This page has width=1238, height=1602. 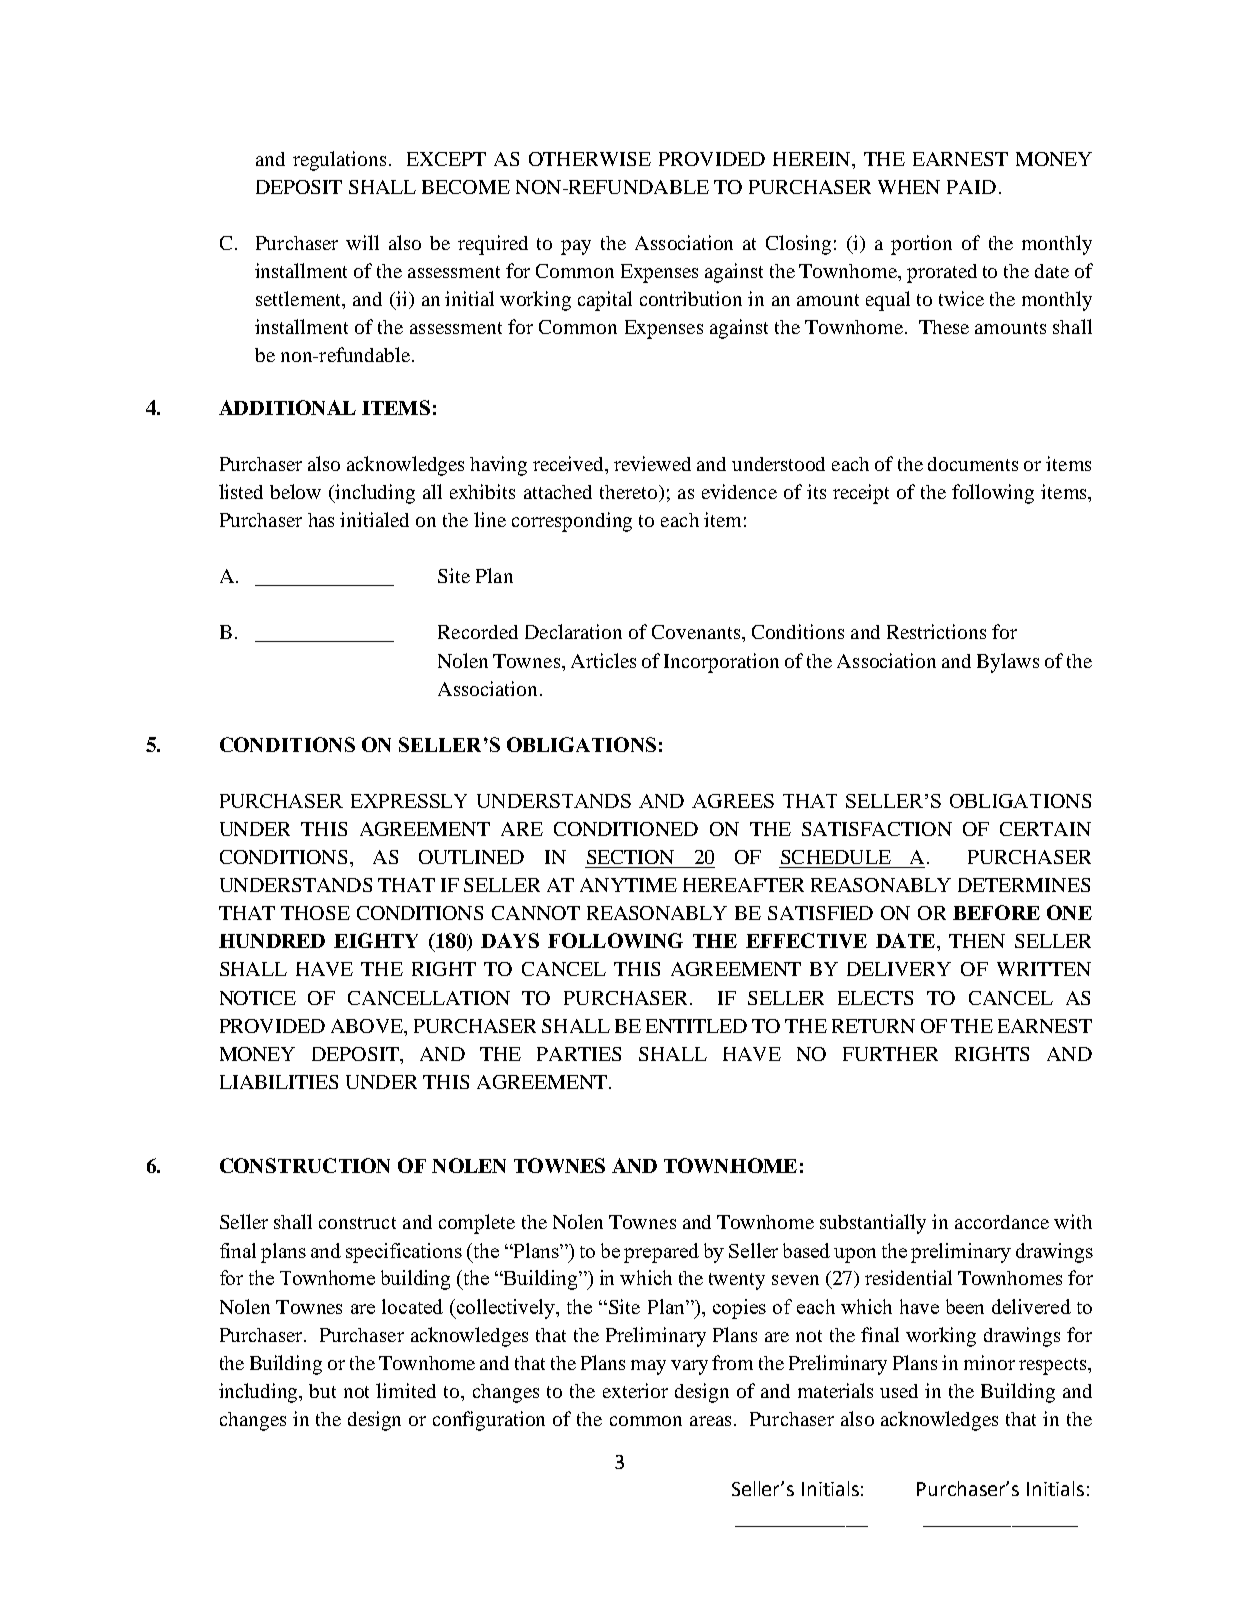 What do you see at coordinates (648, 1367) in the page?
I see `may` at bounding box center [648, 1367].
